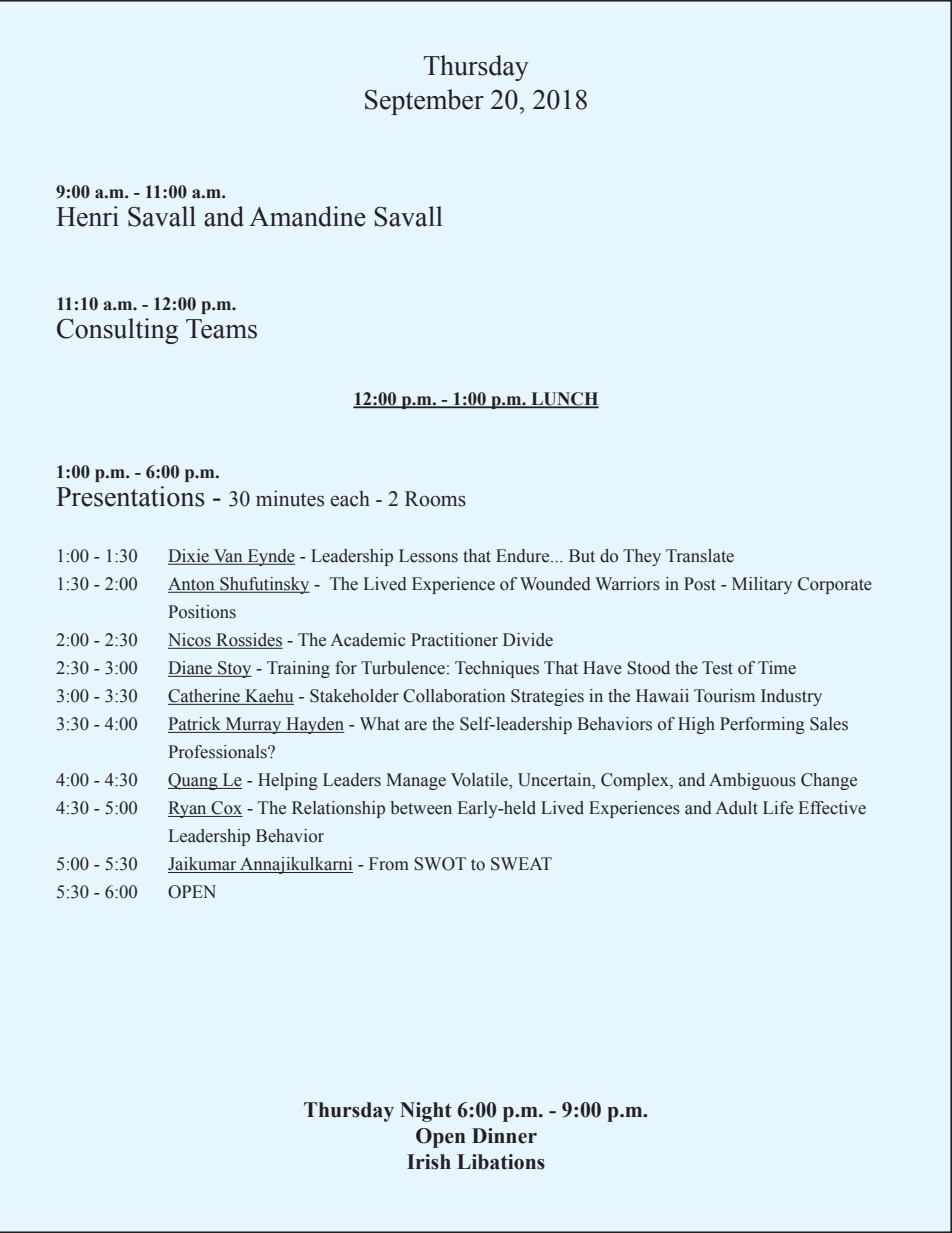 This page has width=952, height=1233. I want to click on LUNCH, so click(564, 400).
